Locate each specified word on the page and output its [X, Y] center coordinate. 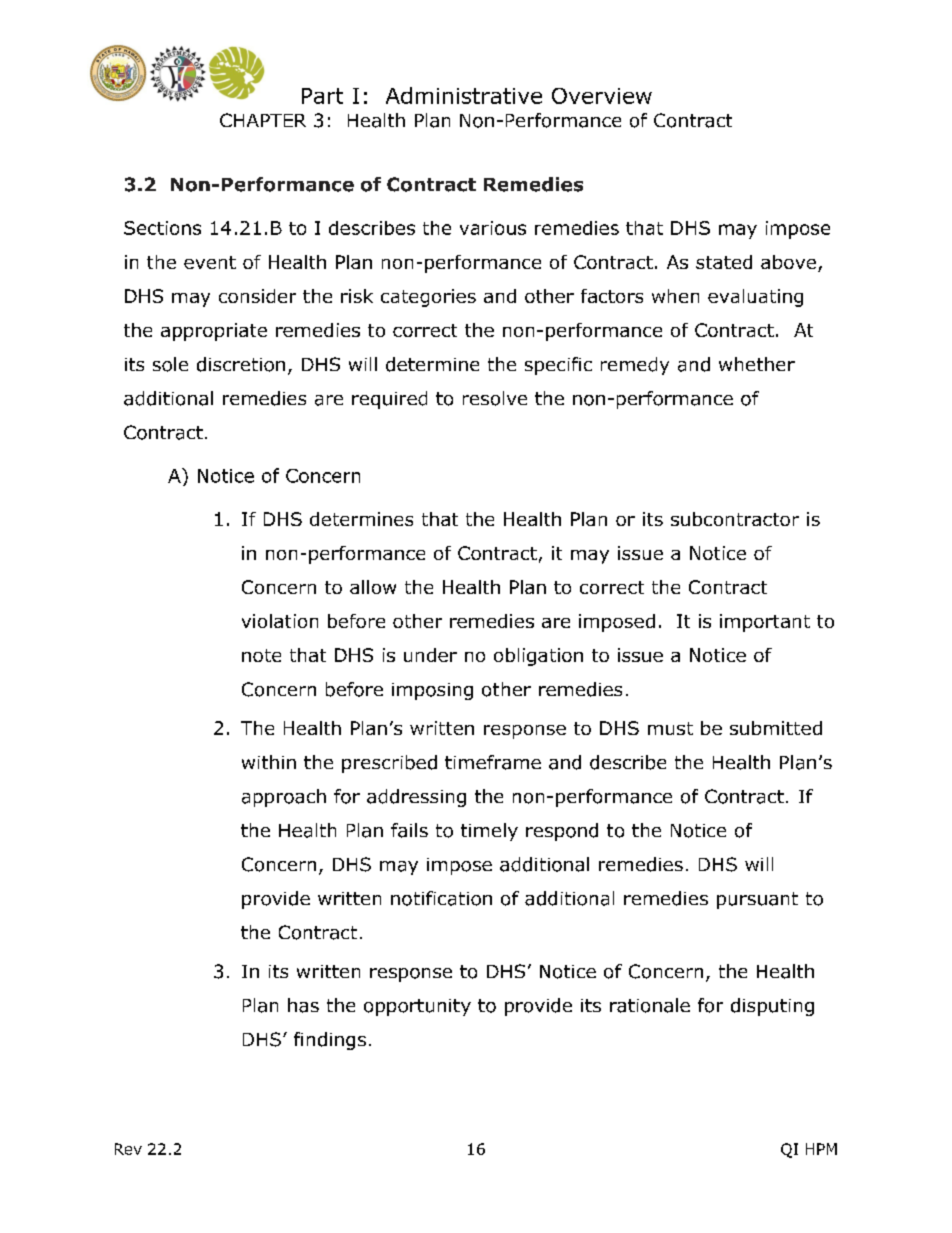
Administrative [464, 95]
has [303, 1005]
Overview [602, 96]
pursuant [757, 900]
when [675, 296]
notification [441, 898]
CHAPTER [263, 120]
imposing [432, 691]
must [670, 728]
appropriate [214, 332]
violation [280, 621]
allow [373, 587]
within [269, 762]
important [765, 623]
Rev [128, 1149]
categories [428, 298]
